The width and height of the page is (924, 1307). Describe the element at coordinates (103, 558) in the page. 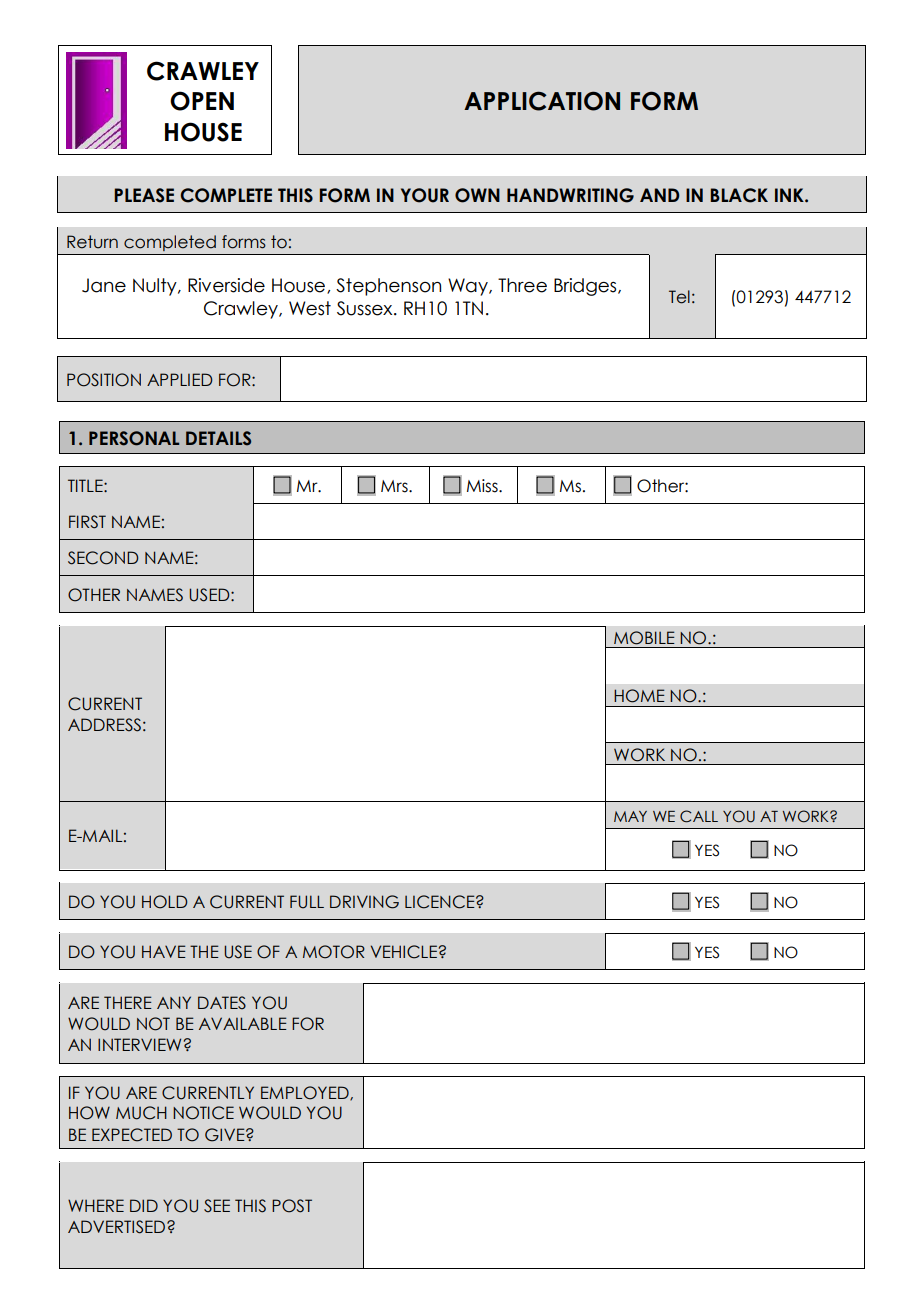

I see `SECOND` at that location.
